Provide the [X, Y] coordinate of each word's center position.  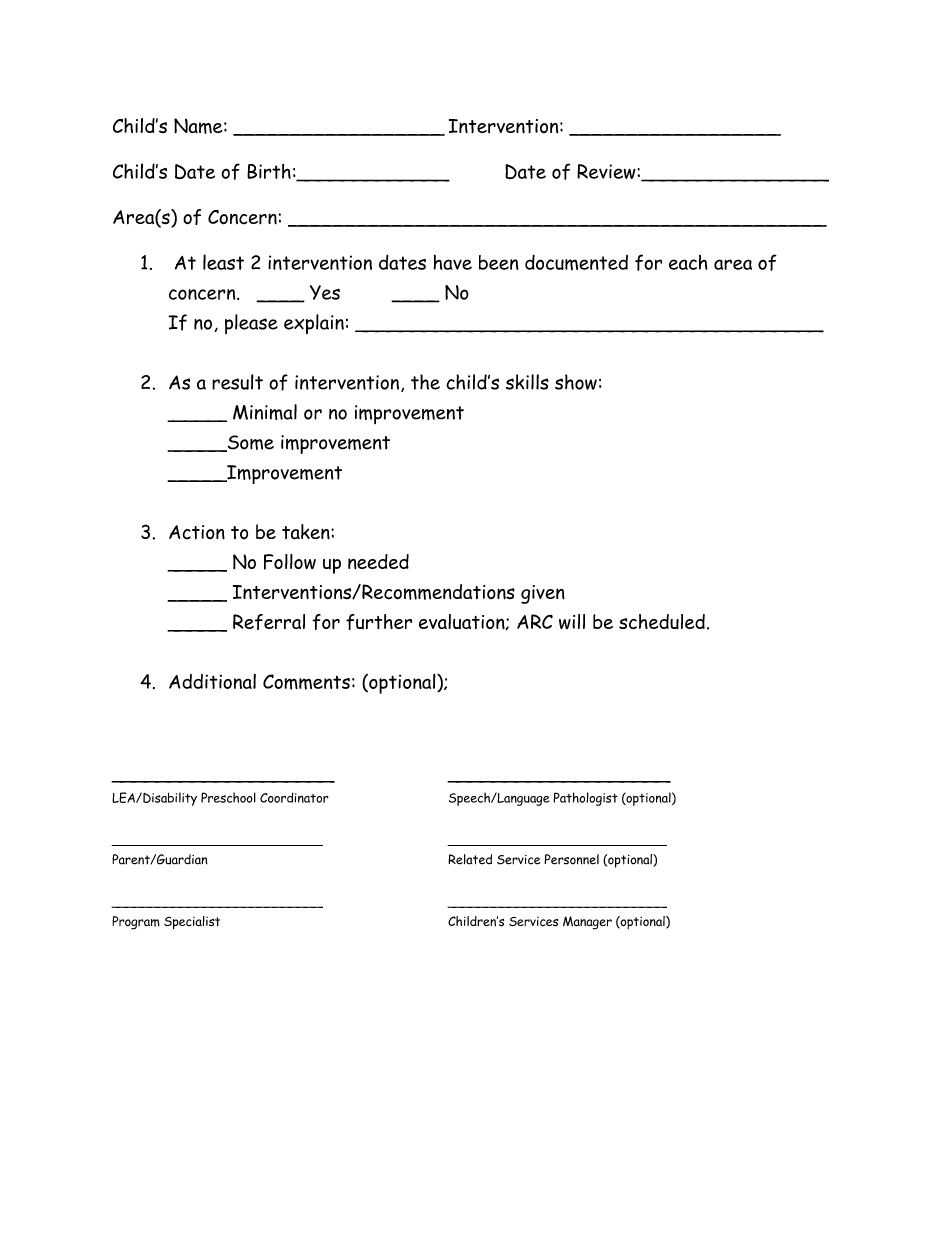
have [452, 262]
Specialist [192, 923]
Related [470, 859]
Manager [587, 923]
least [223, 262]
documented [576, 262]
